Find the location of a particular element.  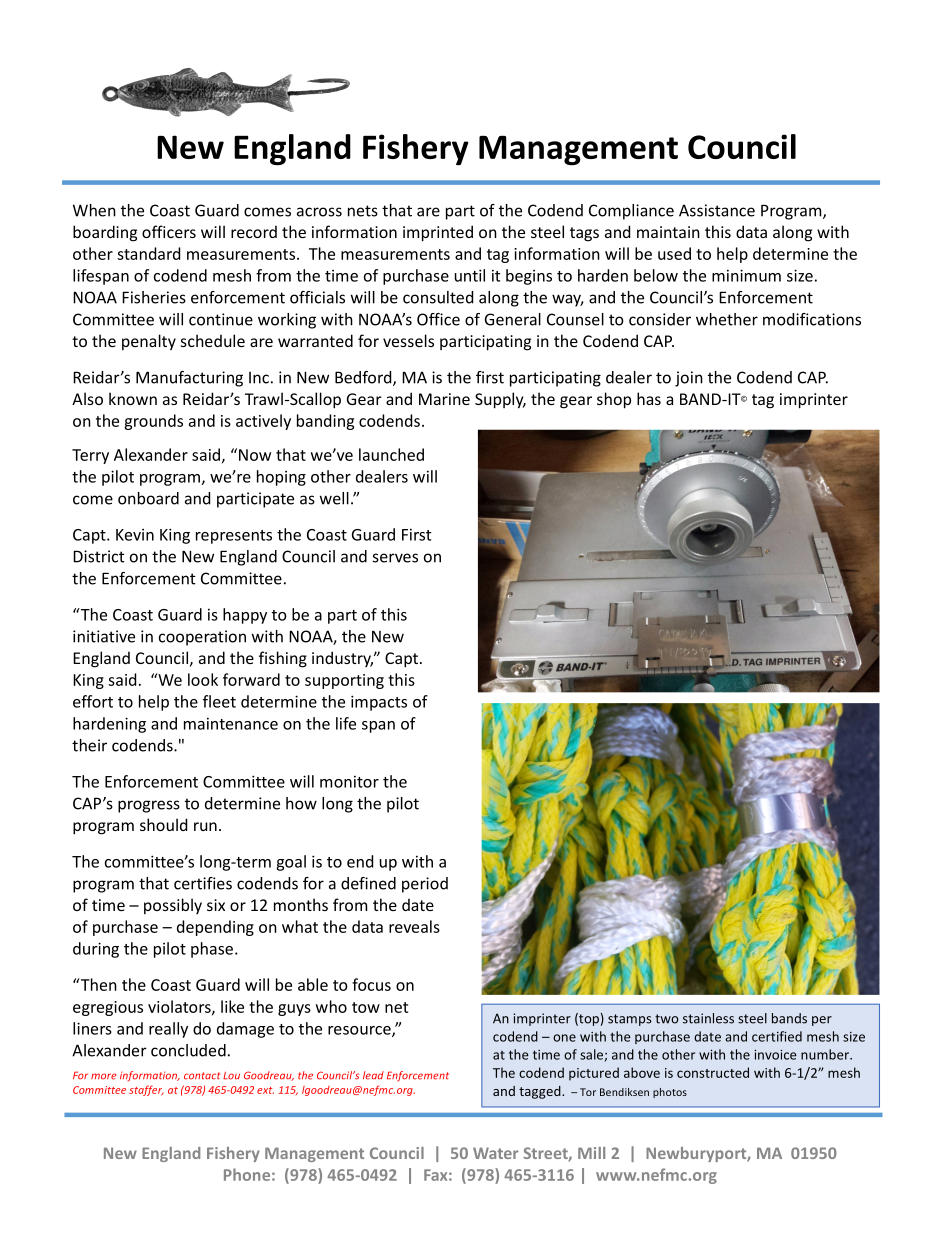

serves is located at coordinates (395, 558).
